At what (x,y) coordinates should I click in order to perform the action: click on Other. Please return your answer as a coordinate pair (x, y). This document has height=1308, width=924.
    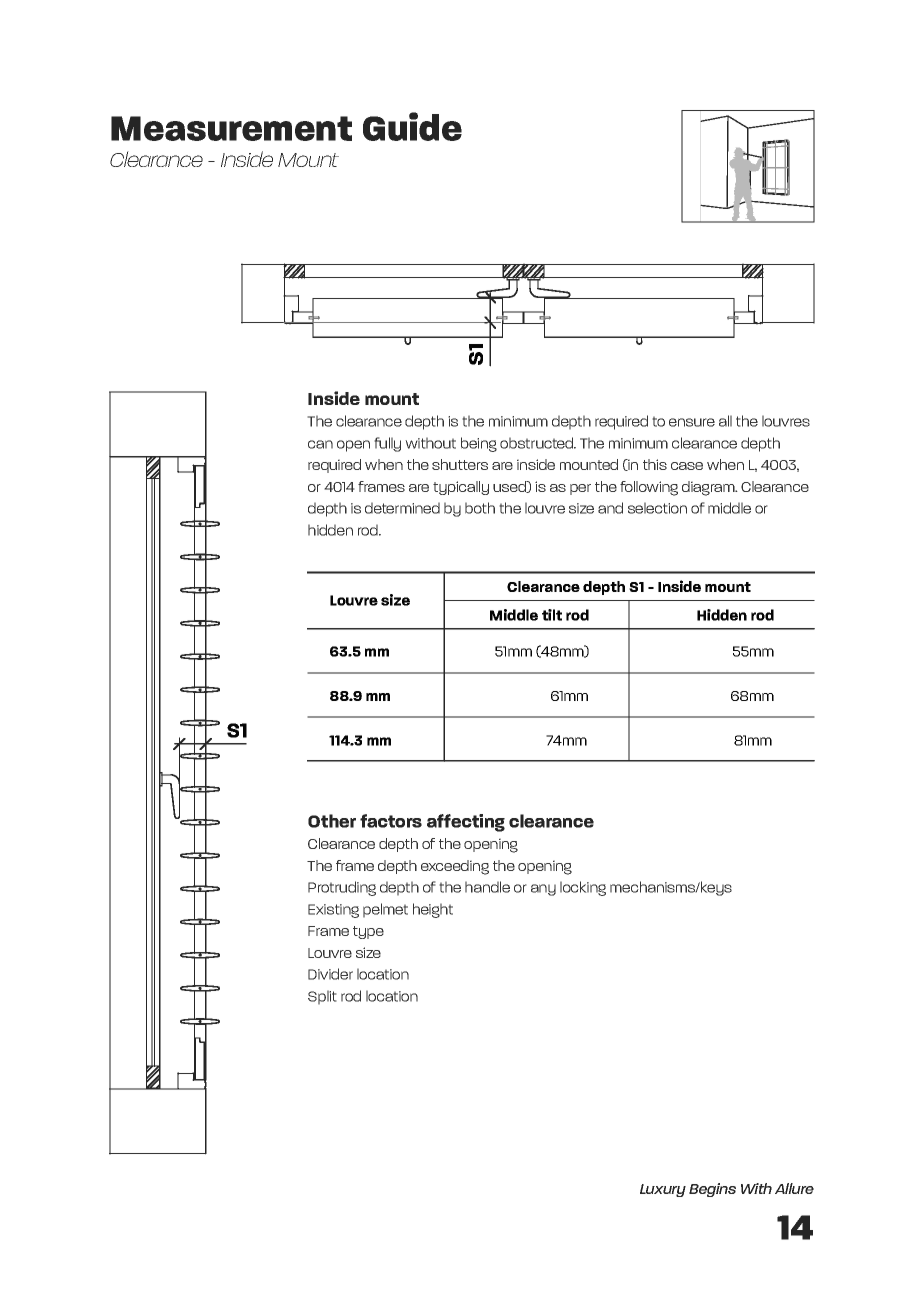
    Looking at the image, I should click on (332, 821).
